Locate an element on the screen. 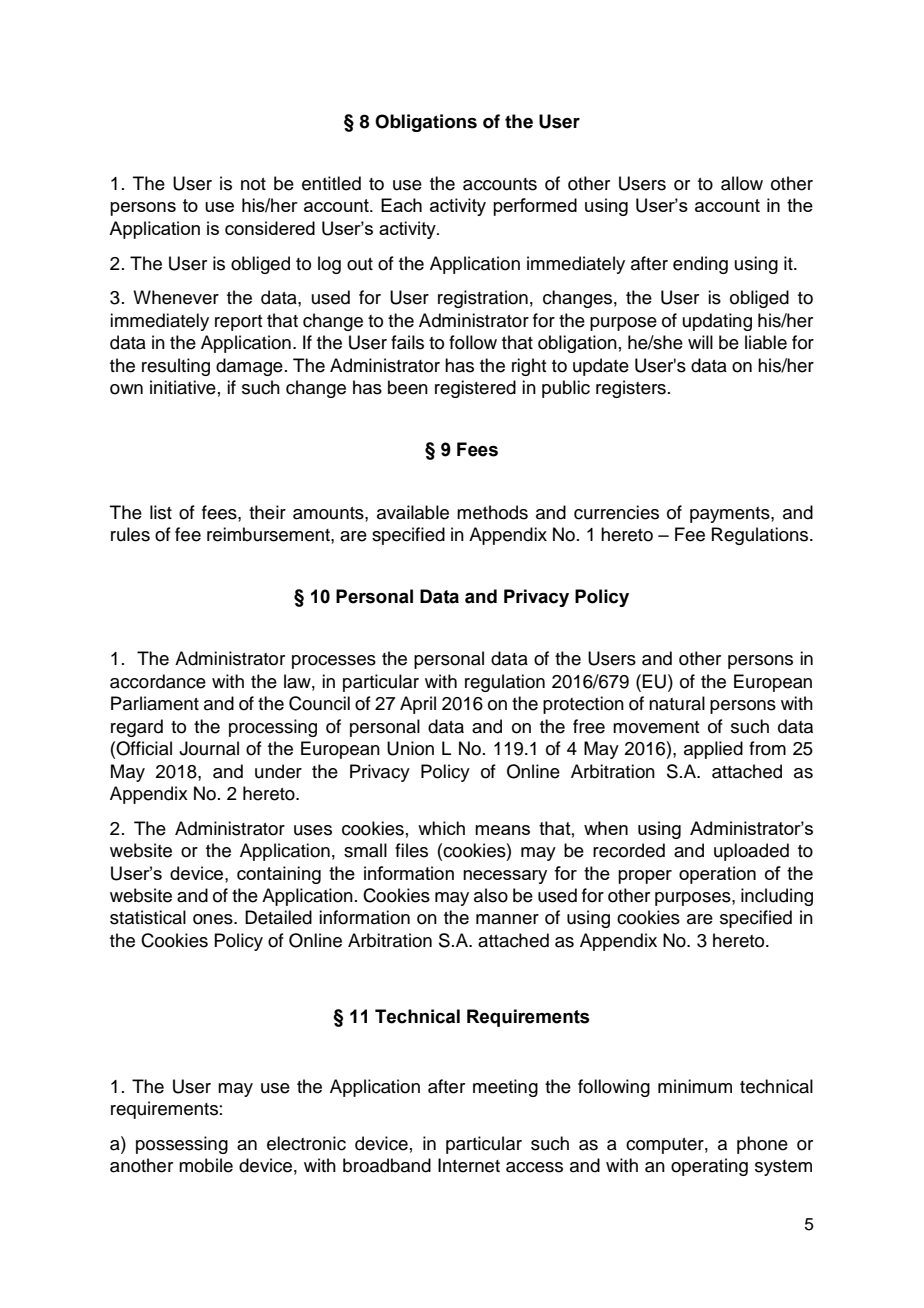  allow is located at coordinates (742, 183).
